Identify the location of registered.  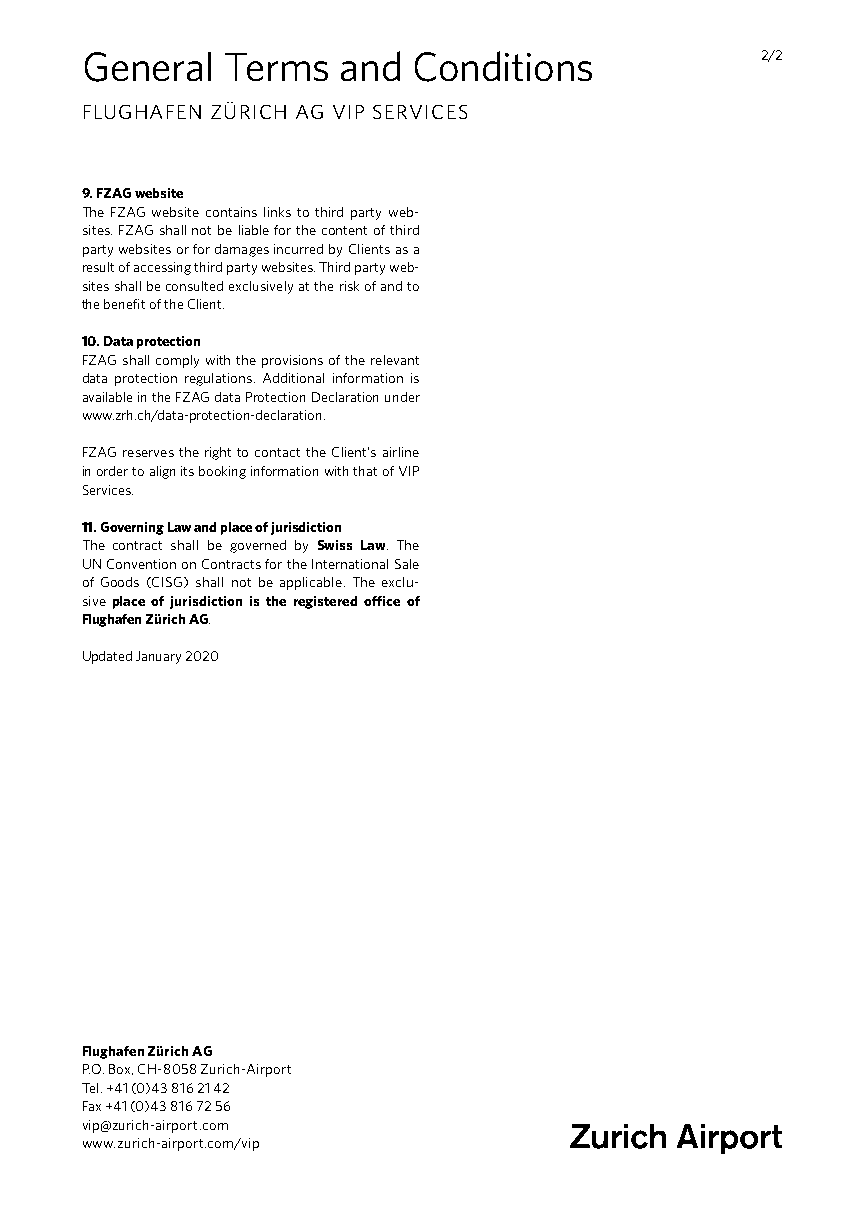
(325, 602).
